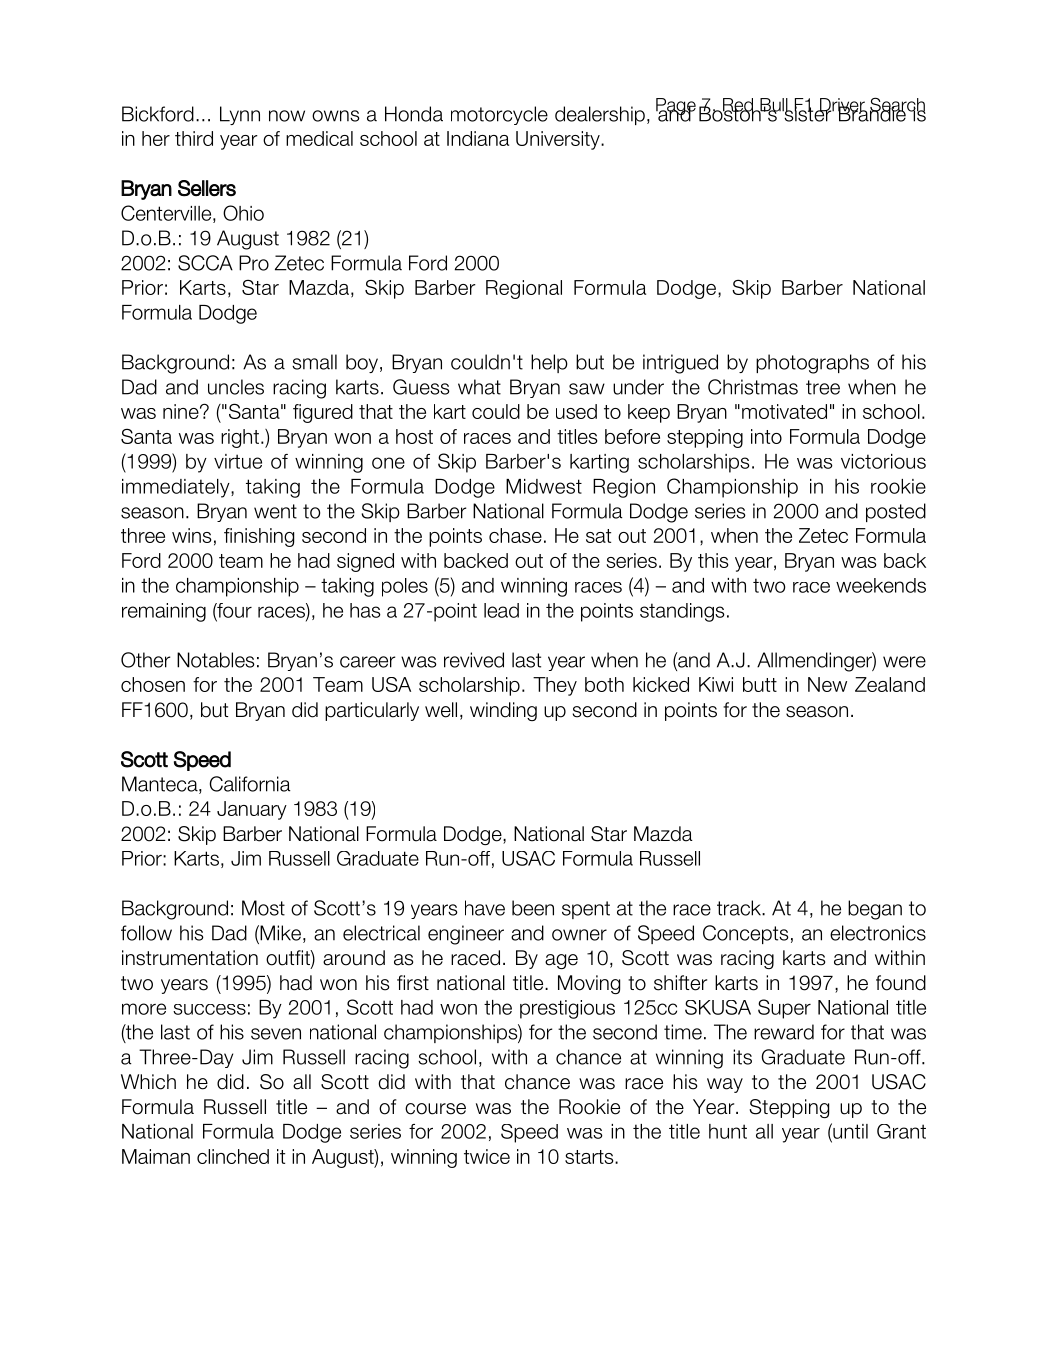 This document has height=1355, width=1047. I want to click on began, so click(875, 910).
